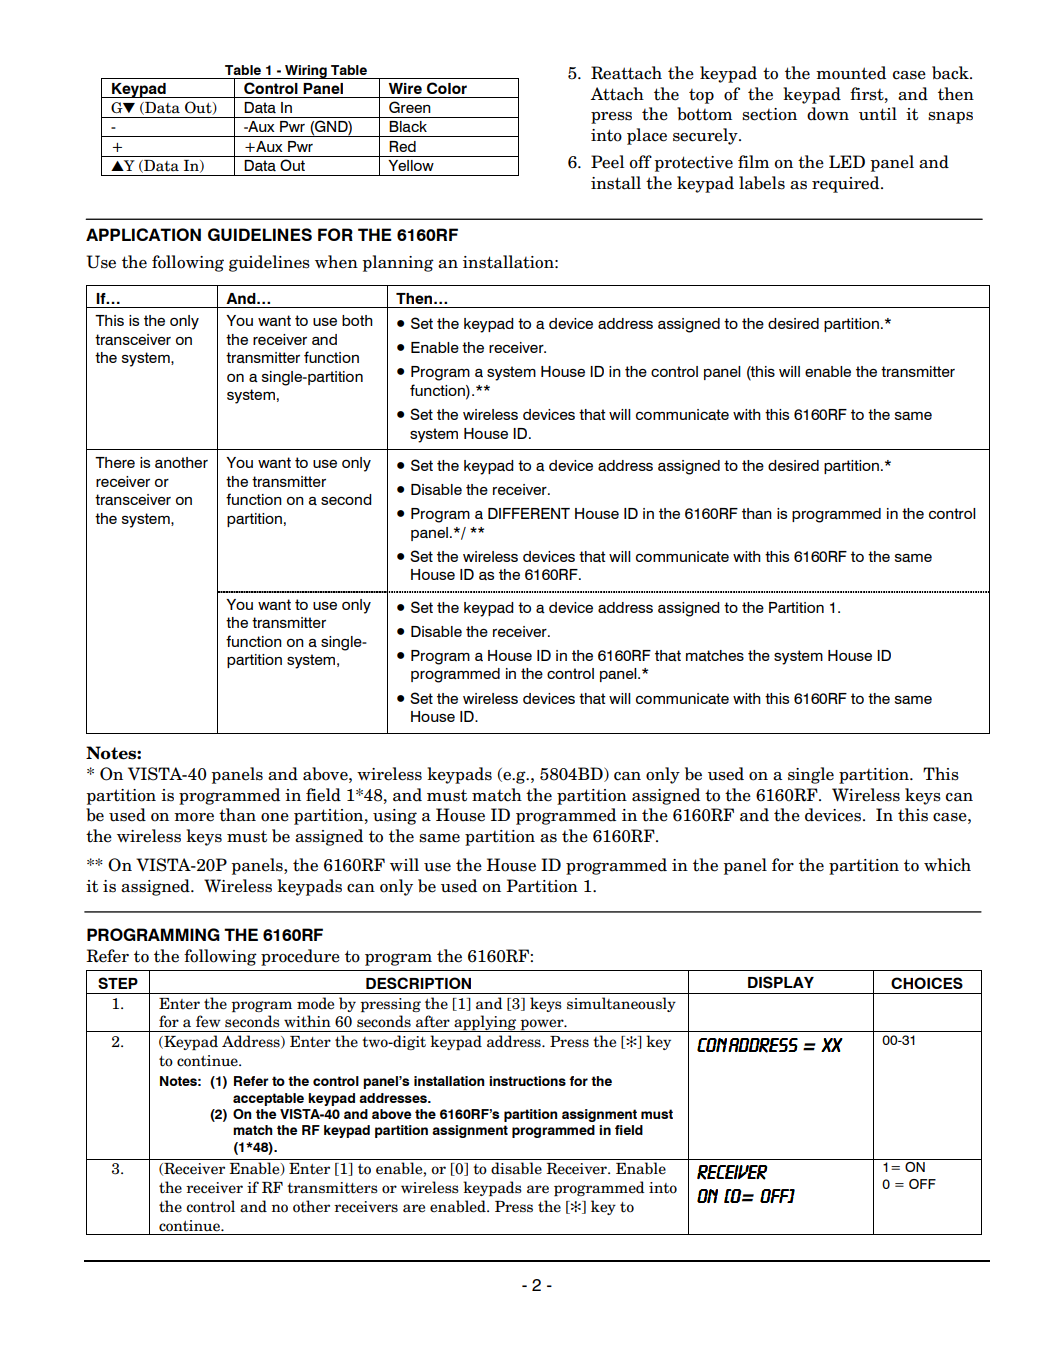 The width and height of the screenshot is (1049, 1357). Describe the element at coordinates (395, 817) in the screenshot. I see `using` at that location.
